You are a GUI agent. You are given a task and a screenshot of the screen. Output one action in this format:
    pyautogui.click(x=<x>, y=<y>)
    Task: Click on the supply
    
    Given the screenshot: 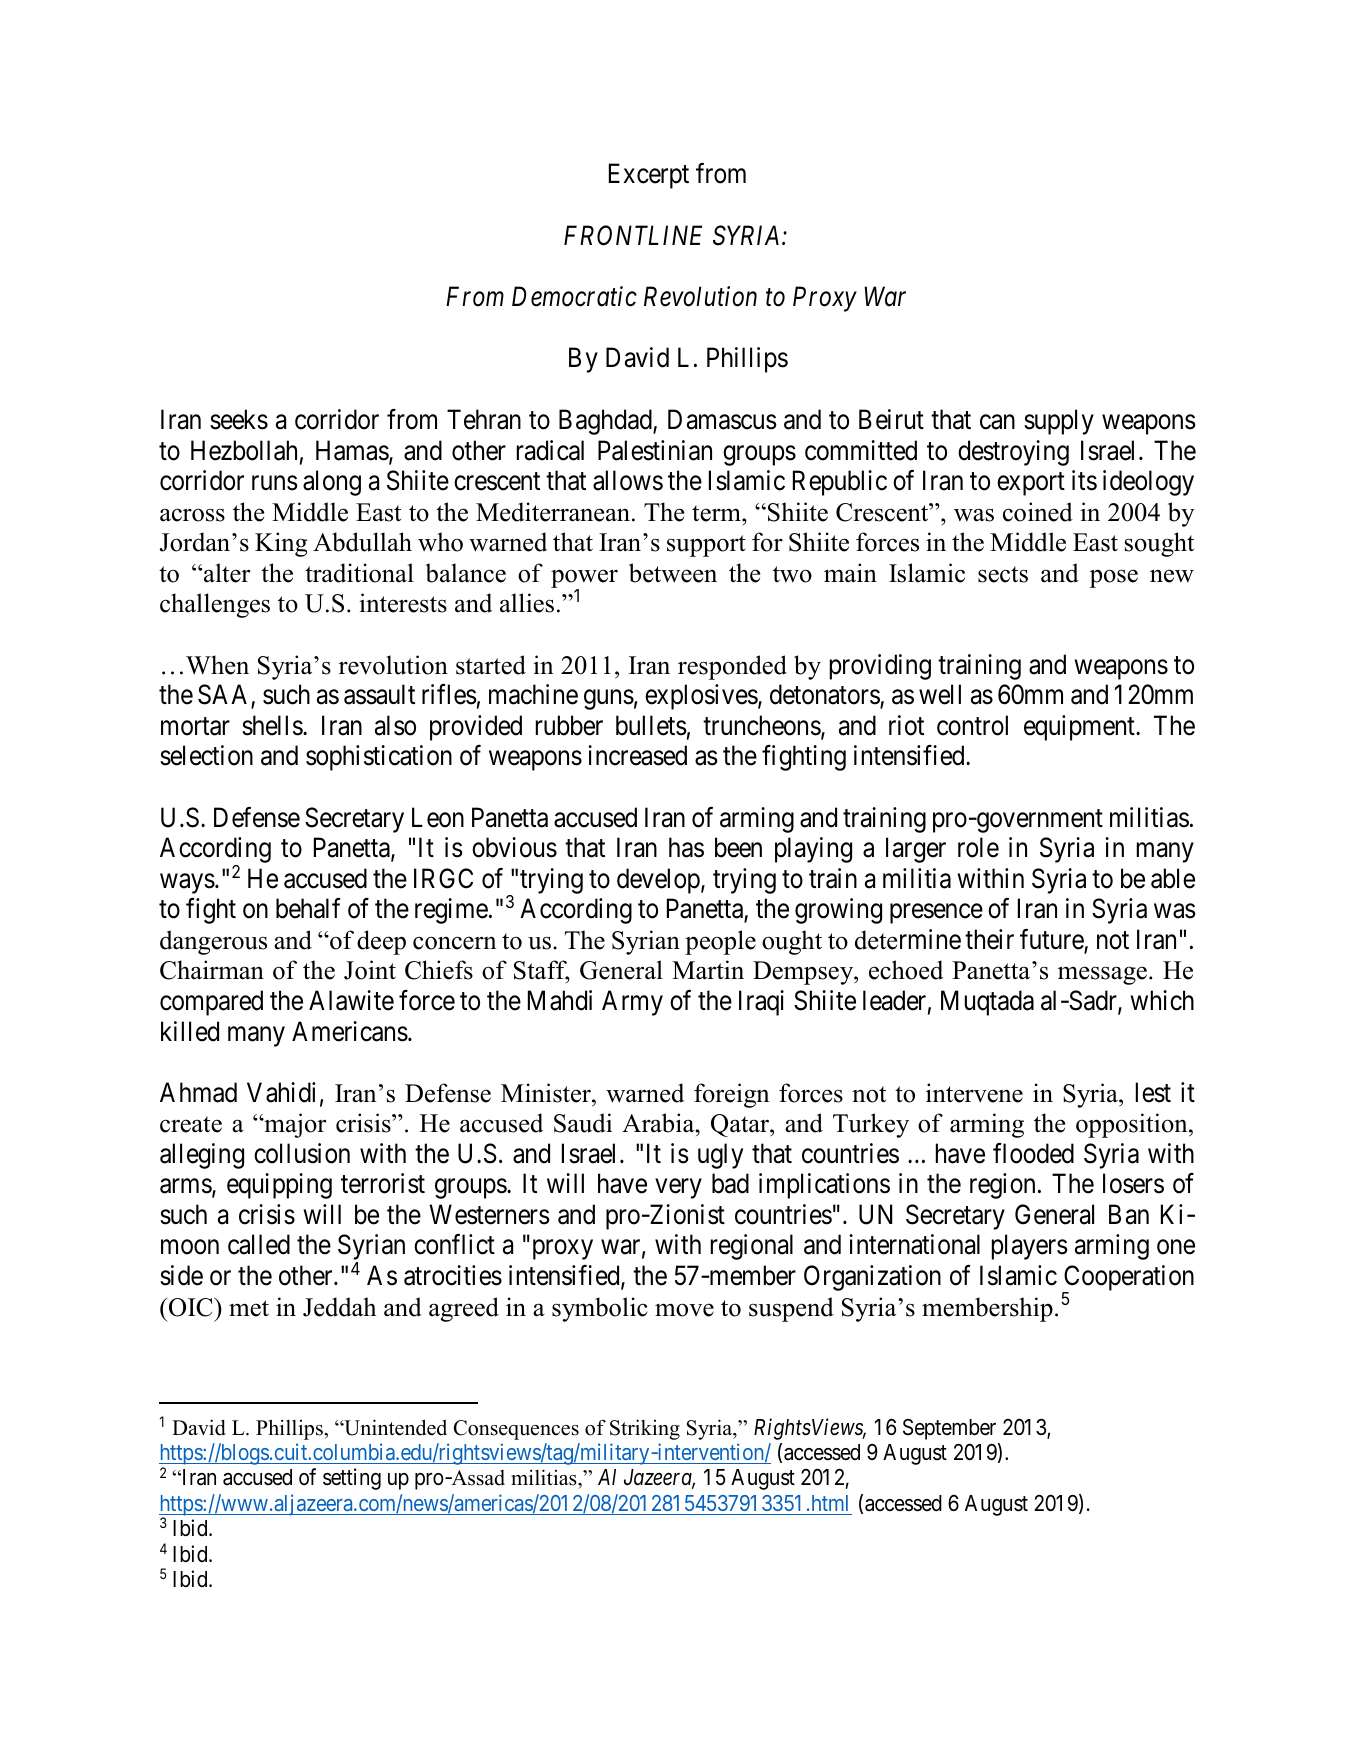 What is the action you would take?
    pyautogui.click(x=1059, y=422)
